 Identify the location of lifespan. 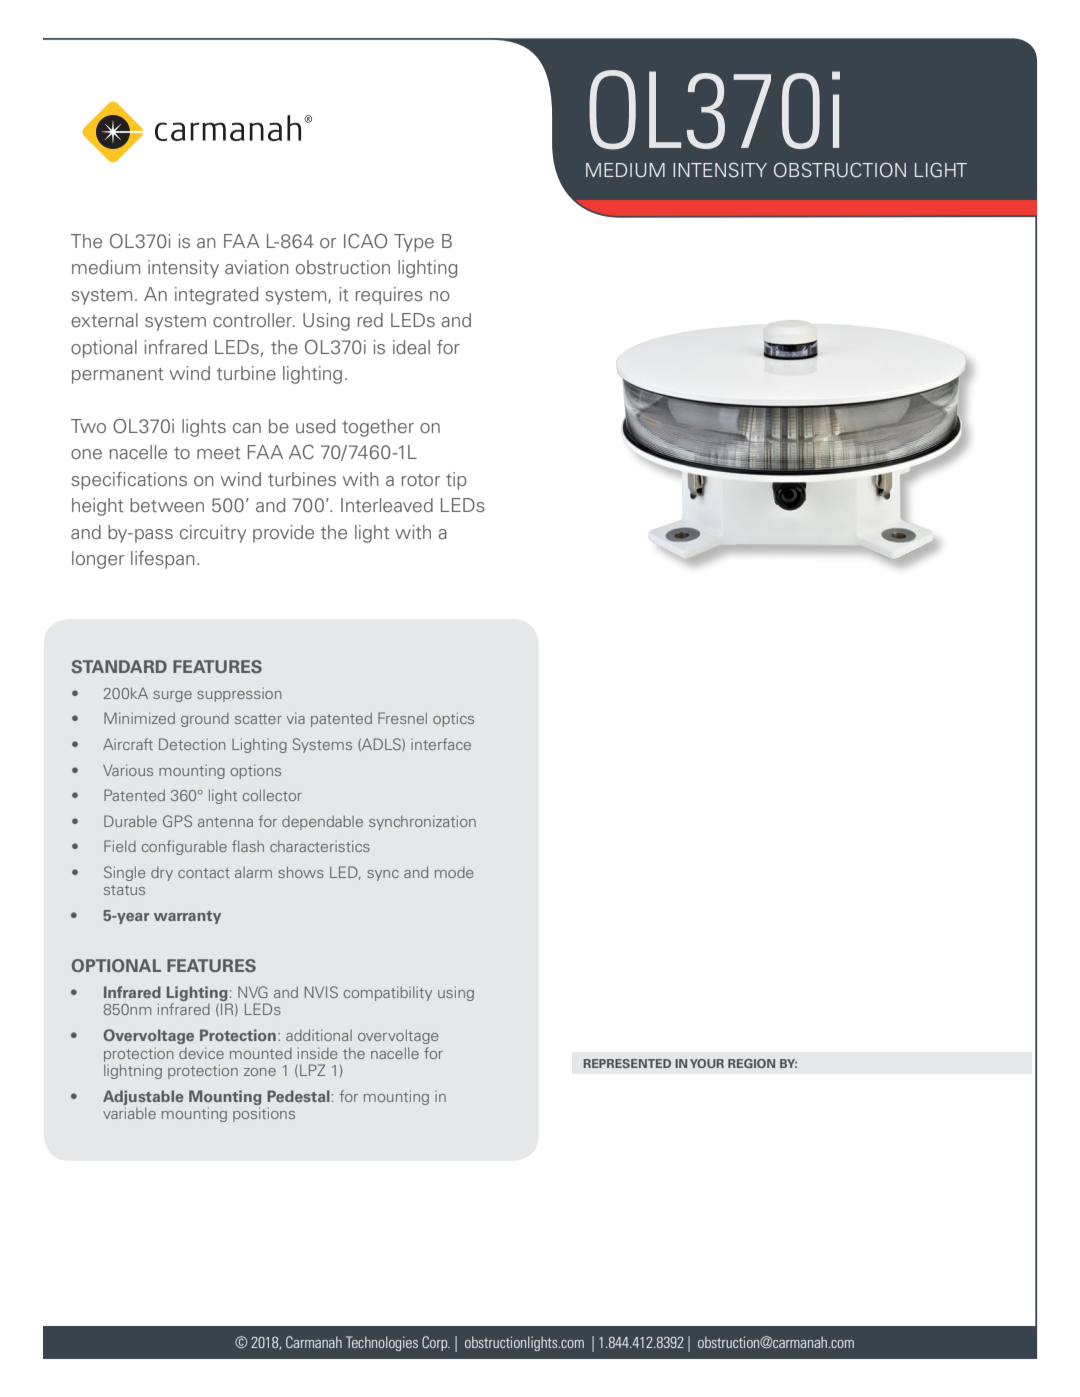
(163, 560).
